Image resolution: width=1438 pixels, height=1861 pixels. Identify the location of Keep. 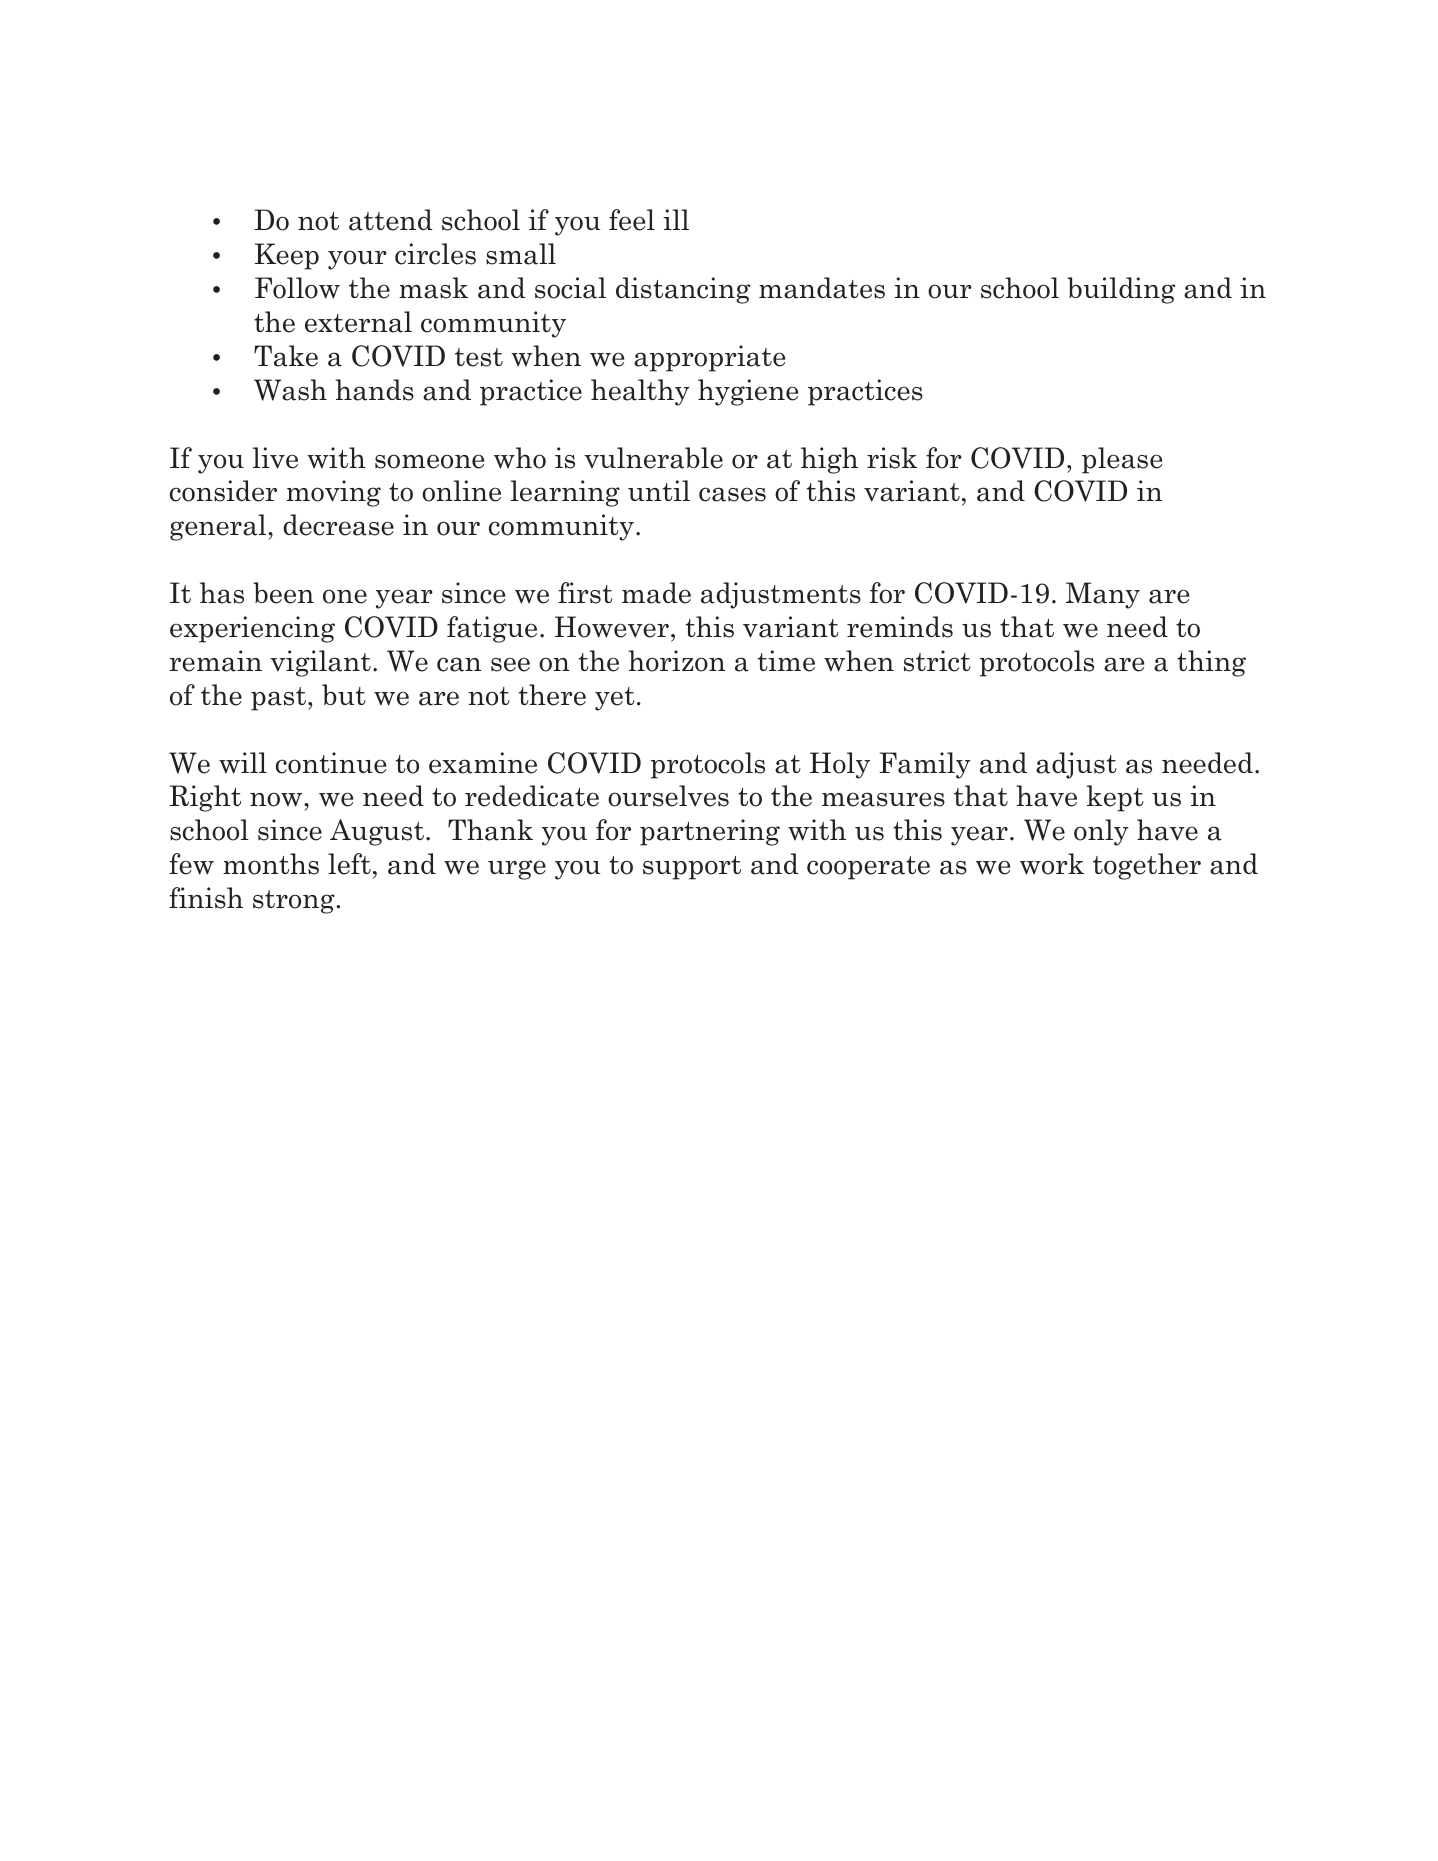
(287, 256).
